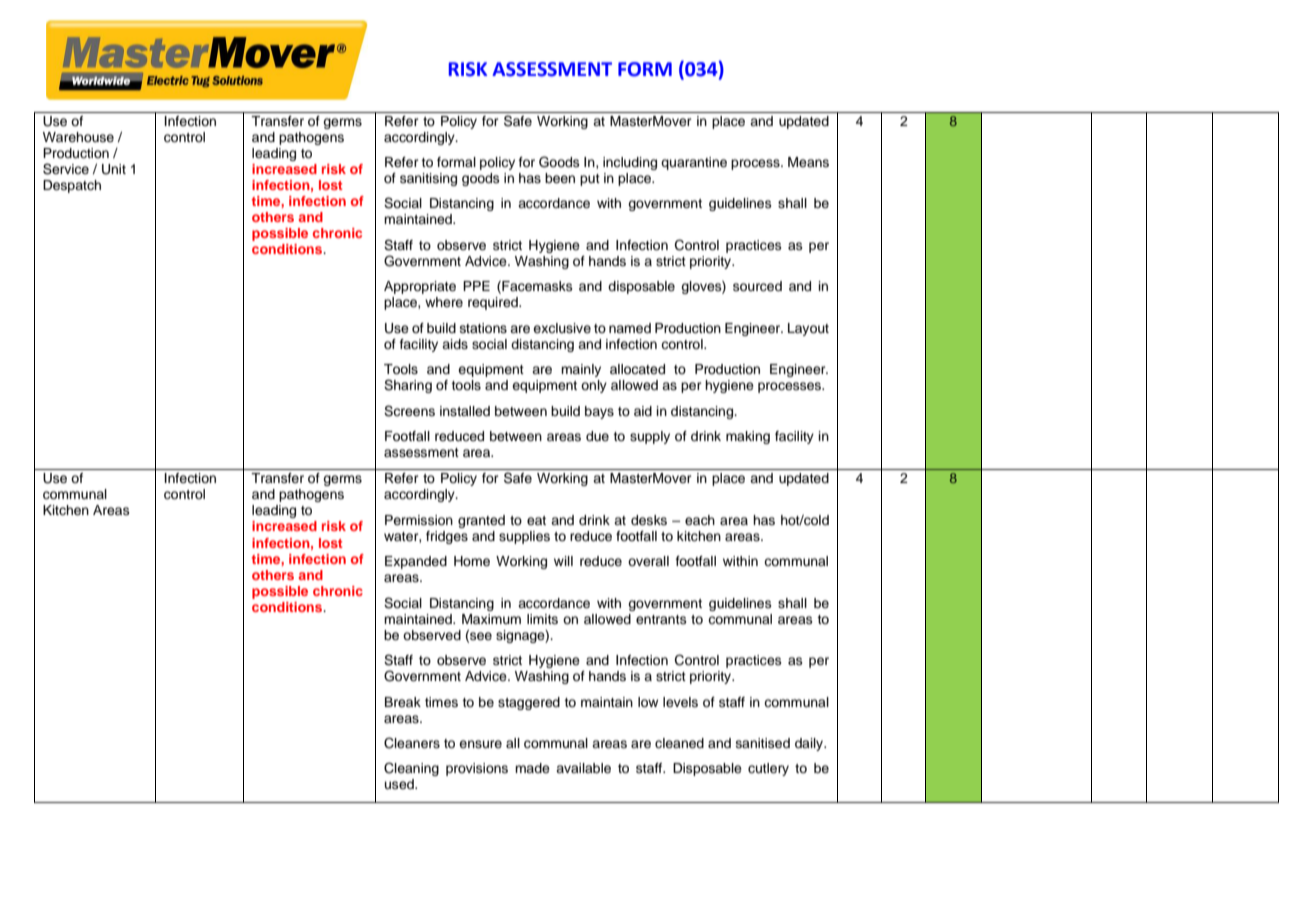 This image has width=1308, height=924. I want to click on Expanded, so click(416, 562).
